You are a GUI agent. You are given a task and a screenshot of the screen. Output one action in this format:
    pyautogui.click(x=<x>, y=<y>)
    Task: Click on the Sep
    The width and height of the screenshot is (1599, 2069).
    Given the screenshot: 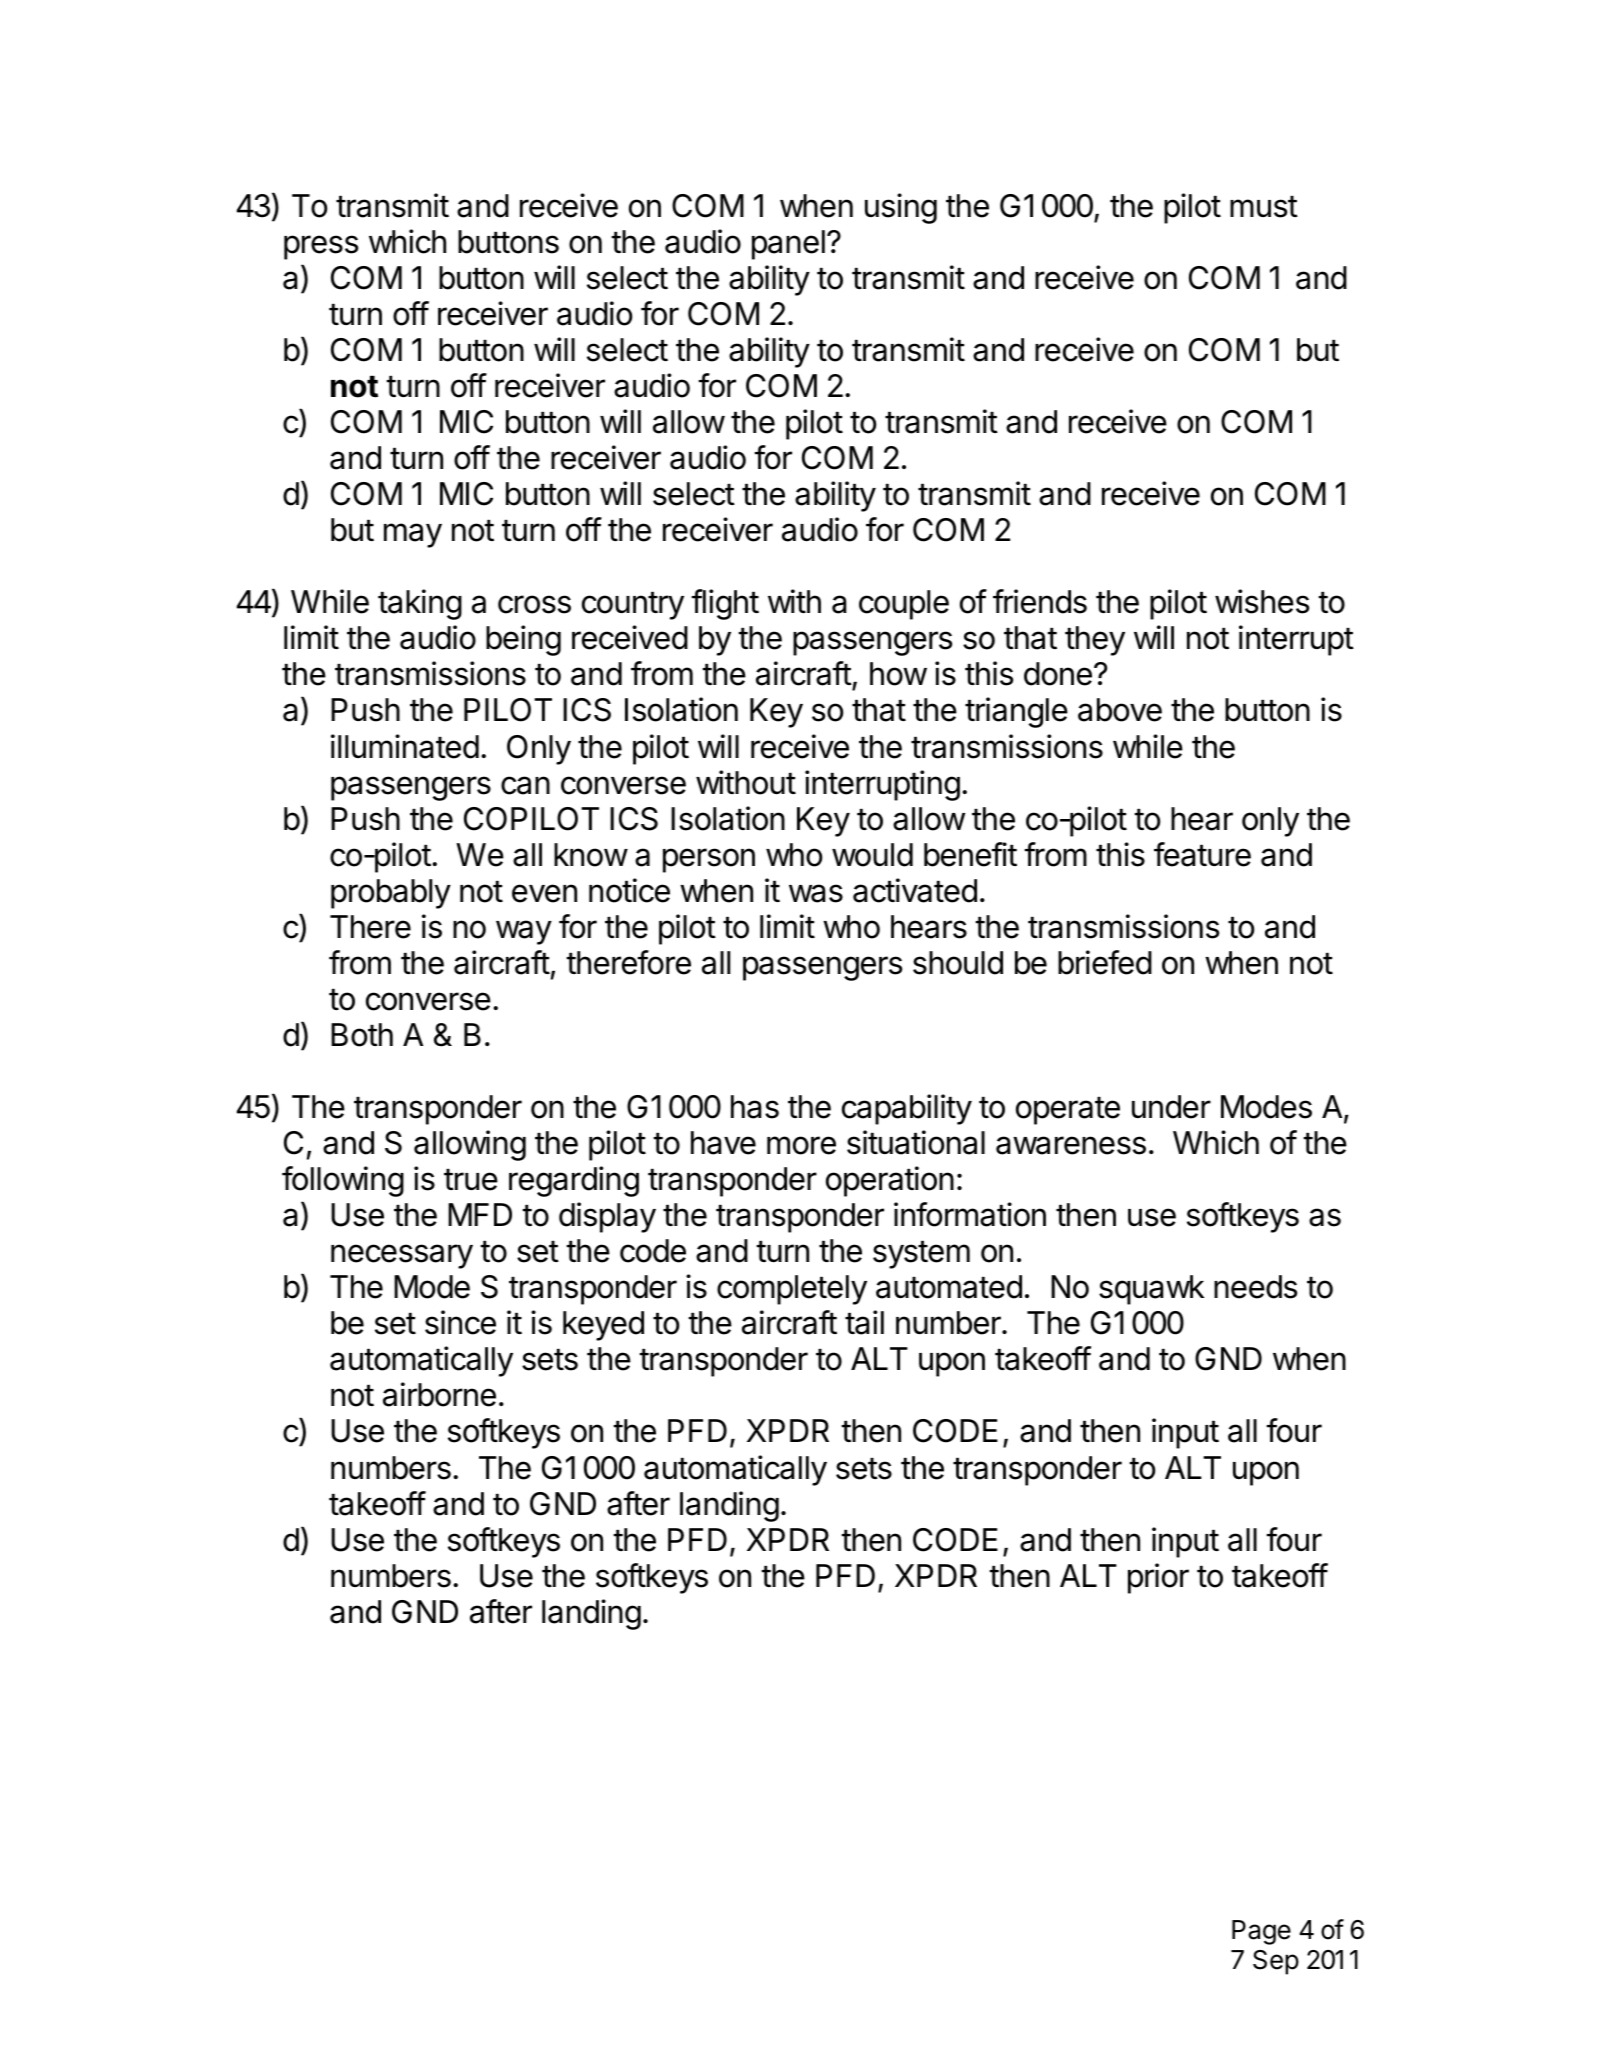 What is the action you would take?
    pyautogui.click(x=1276, y=1962)
